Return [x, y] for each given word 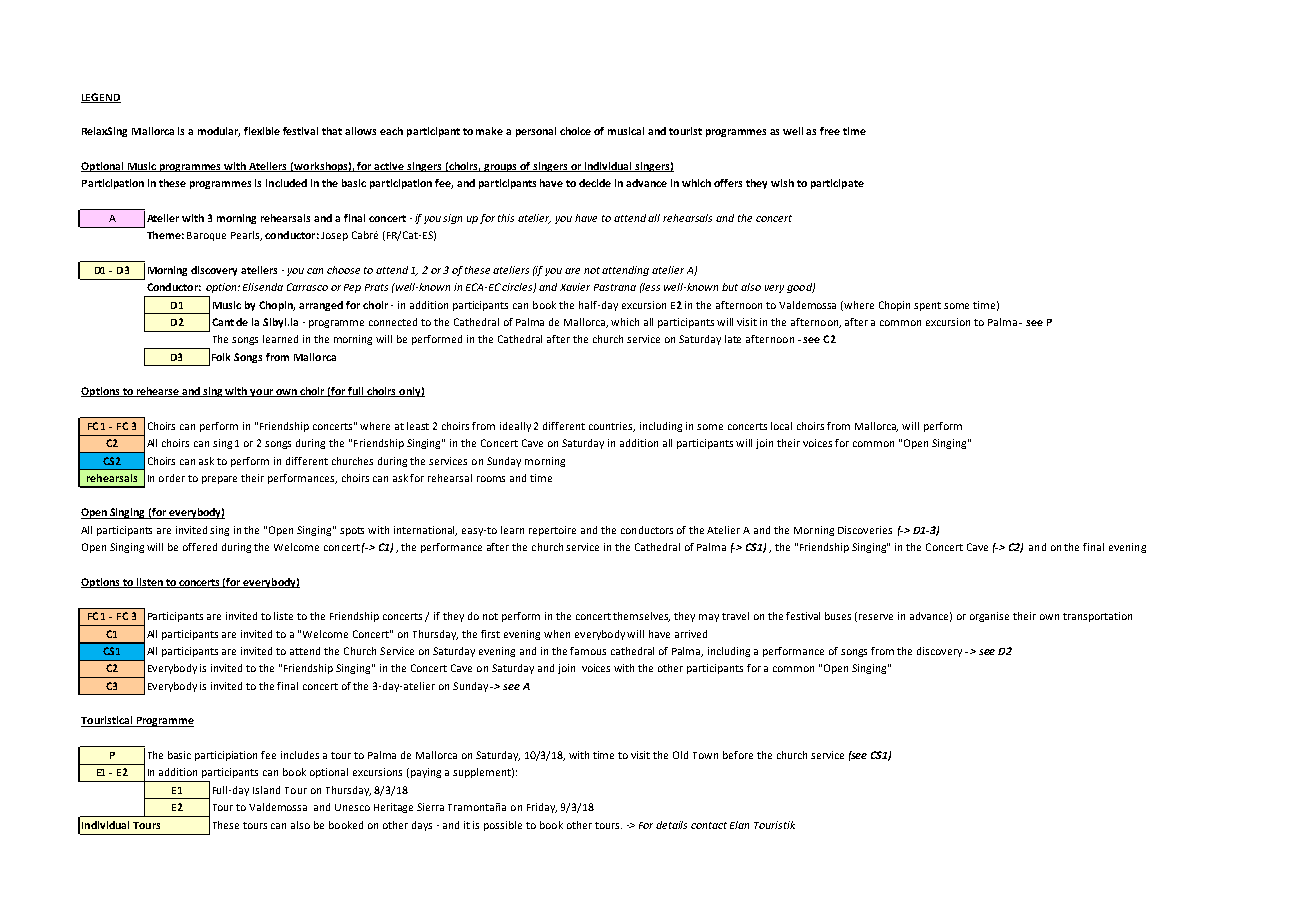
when [557, 634]
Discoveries [865, 530]
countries [612, 427]
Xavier [575, 287]
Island [266, 790]
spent [927, 306]
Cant [223, 322]
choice [575, 131]
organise [989, 617]
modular [219, 132]
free [830, 131]
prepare [219, 480]
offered [200, 547]
